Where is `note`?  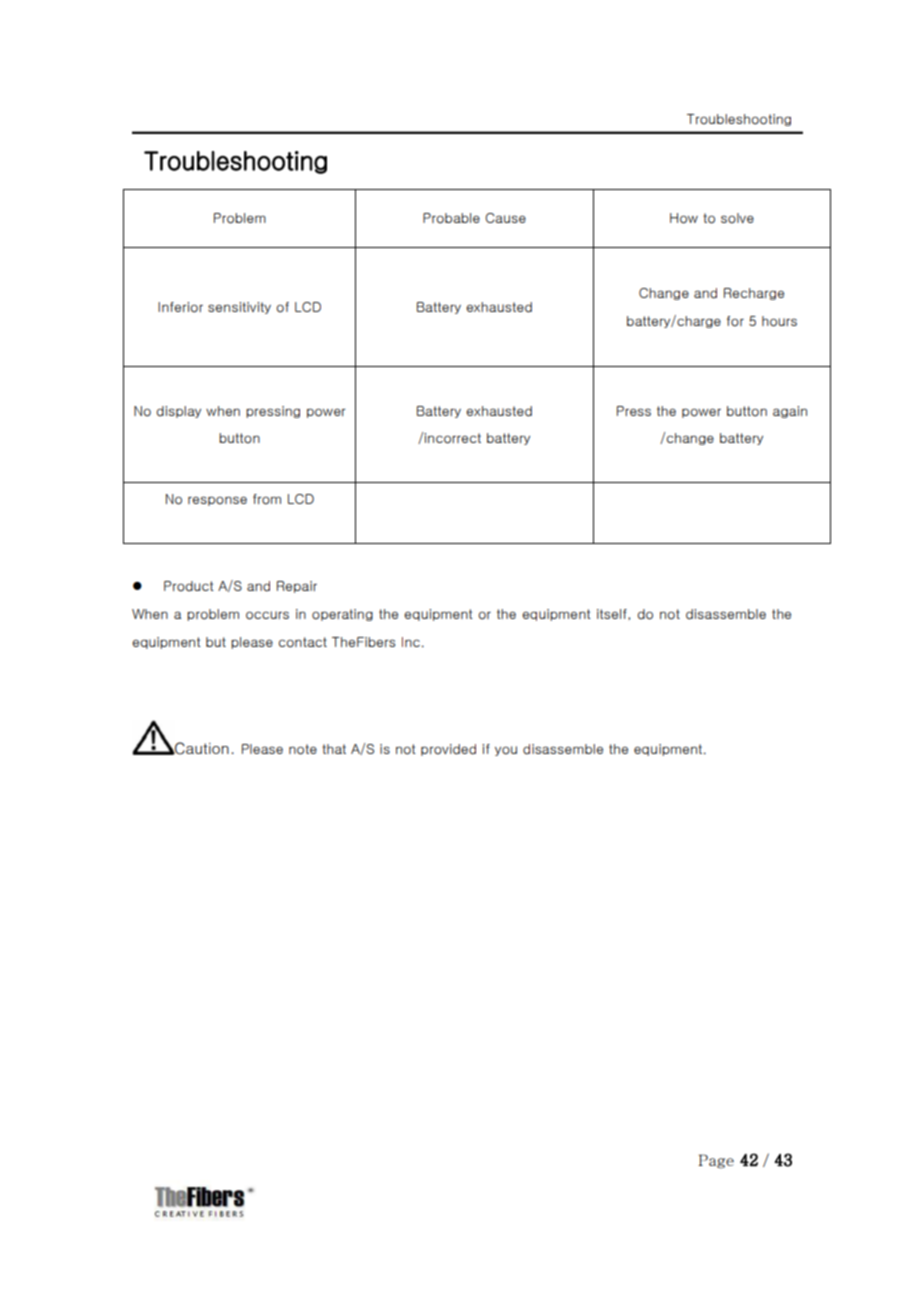 note is located at coordinates (303, 749).
